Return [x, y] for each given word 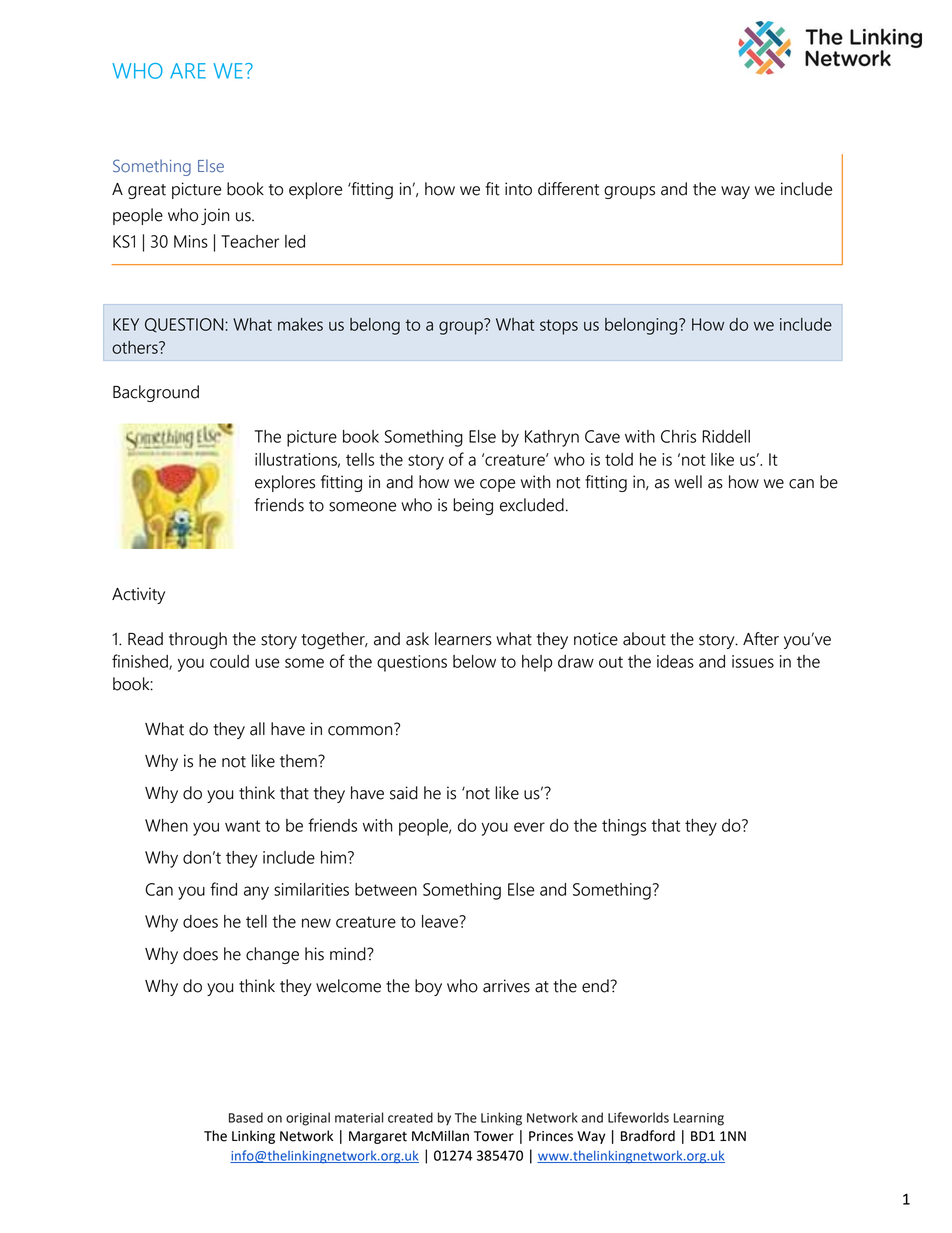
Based [246, 1117]
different [568, 189]
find [223, 889]
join [215, 216]
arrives [506, 986]
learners [463, 639]
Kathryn [552, 438]
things [624, 827]
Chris [678, 436]
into [518, 189]
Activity [138, 595]
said [404, 793]
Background [156, 393]
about [644, 639]
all [257, 729]
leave [441, 921]
